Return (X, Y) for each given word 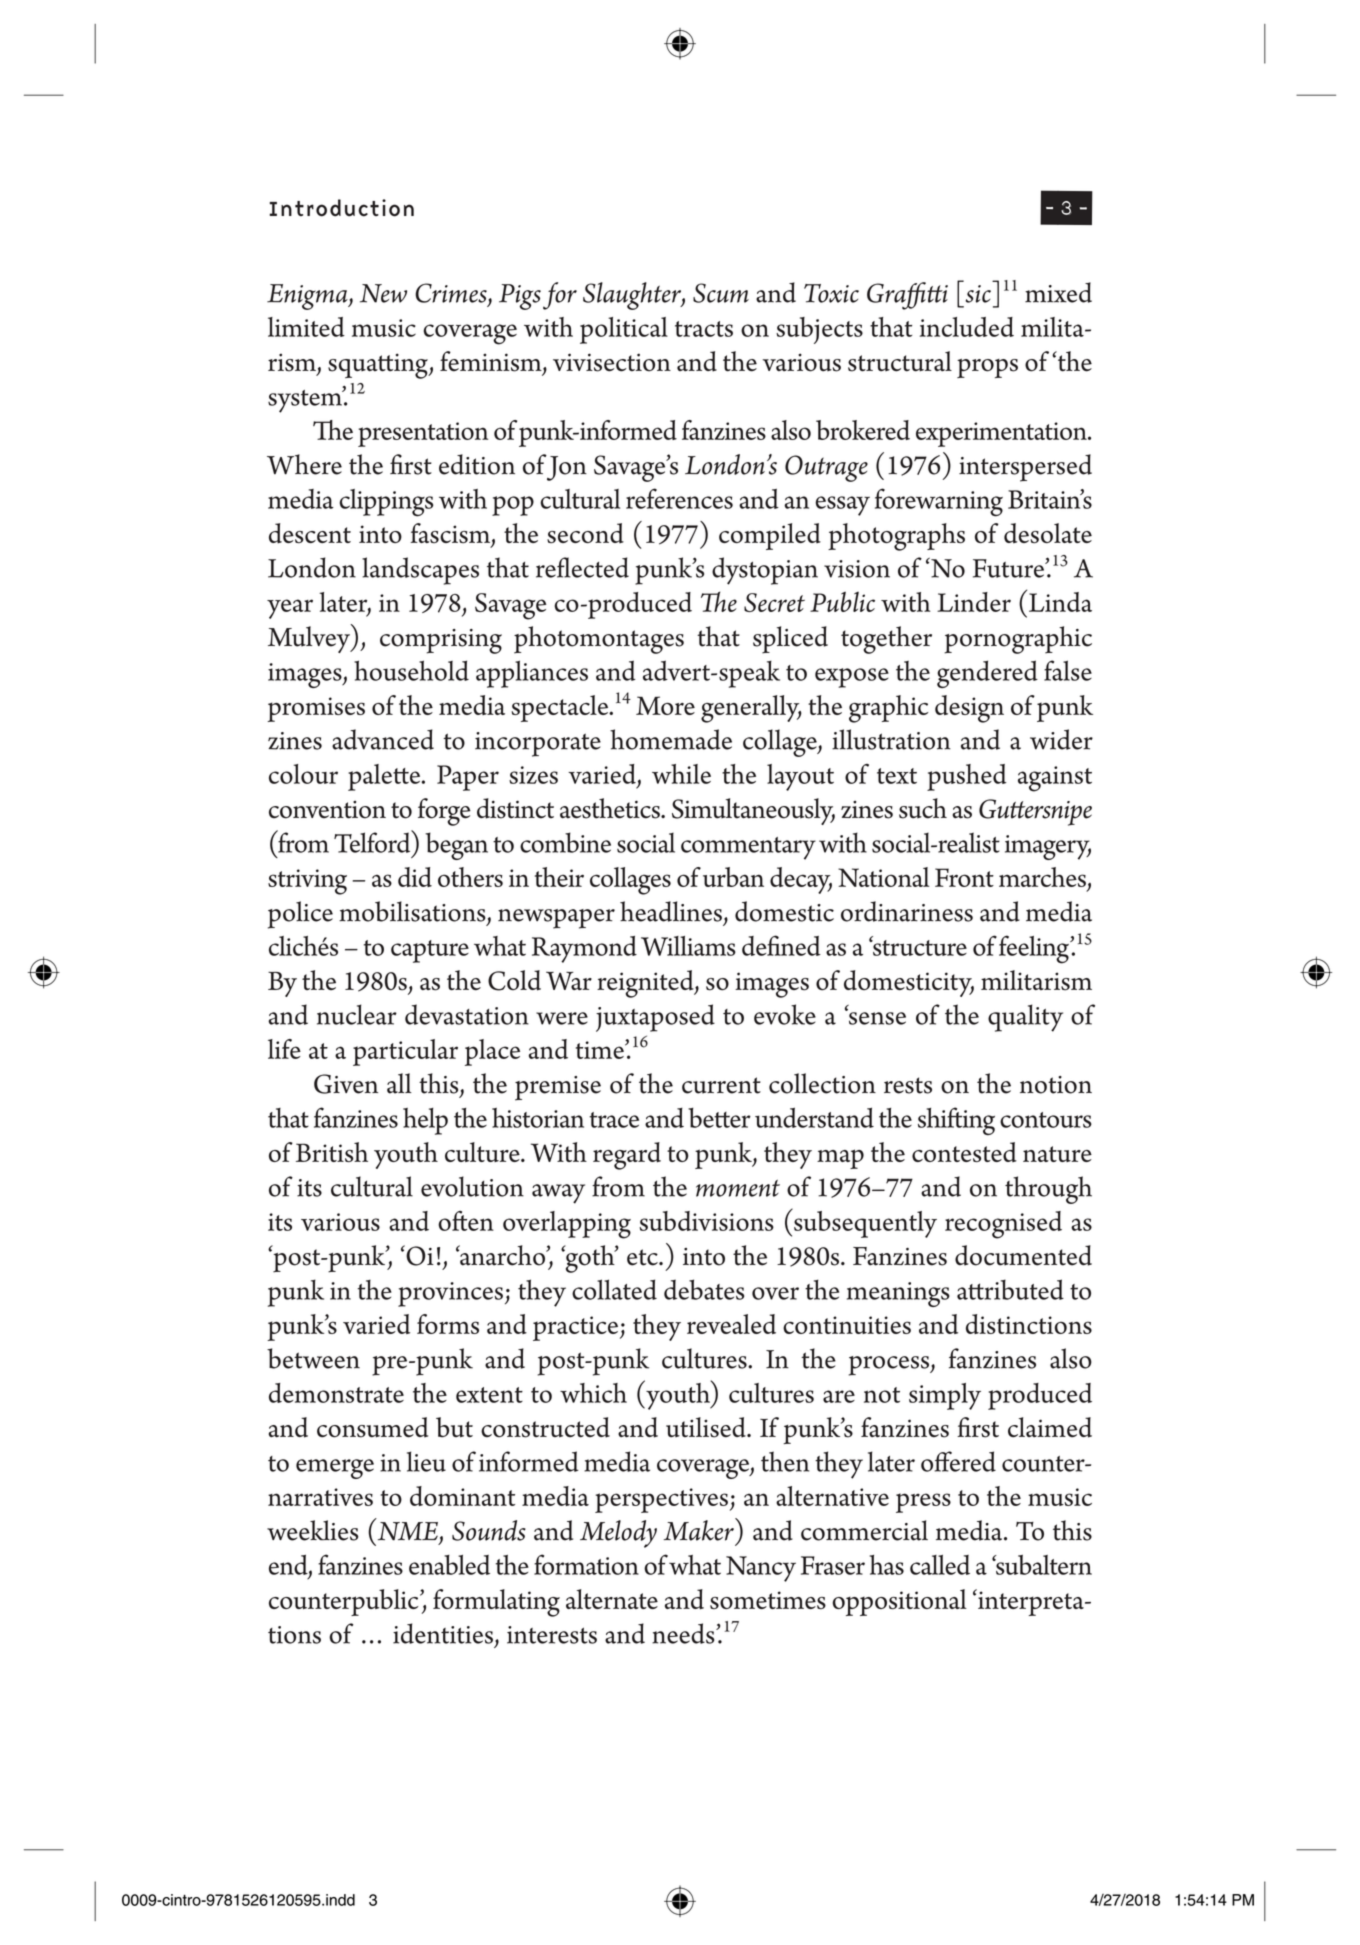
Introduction (341, 208)
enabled (449, 1565)
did (415, 877)
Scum (721, 293)
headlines (671, 911)
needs (684, 1633)
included (967, 327)
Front (964, 877)
